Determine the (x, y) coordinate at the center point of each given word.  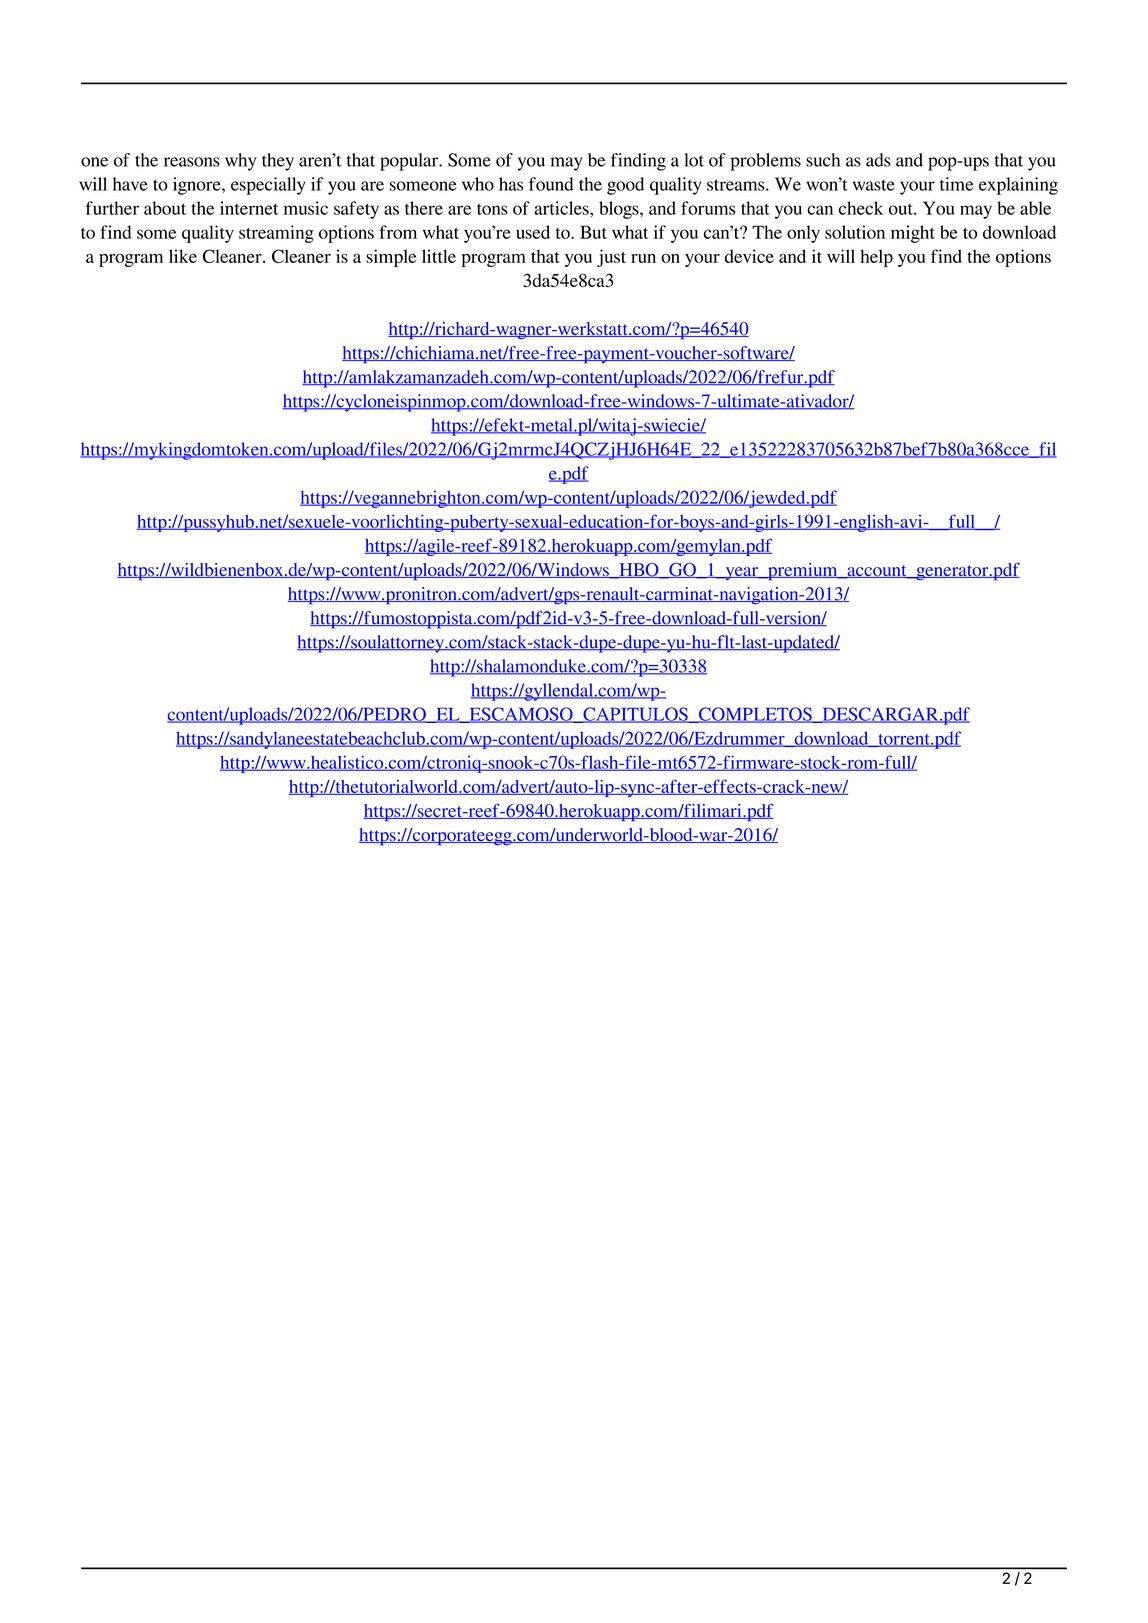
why (241, 162)
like (183, 256)
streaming (276, 234)
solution (855, 232)
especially (268, 186)
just (611, 258)
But (593, 232)
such (823, 160)
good (625, 186)
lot (694, 160)
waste (874, 185)
